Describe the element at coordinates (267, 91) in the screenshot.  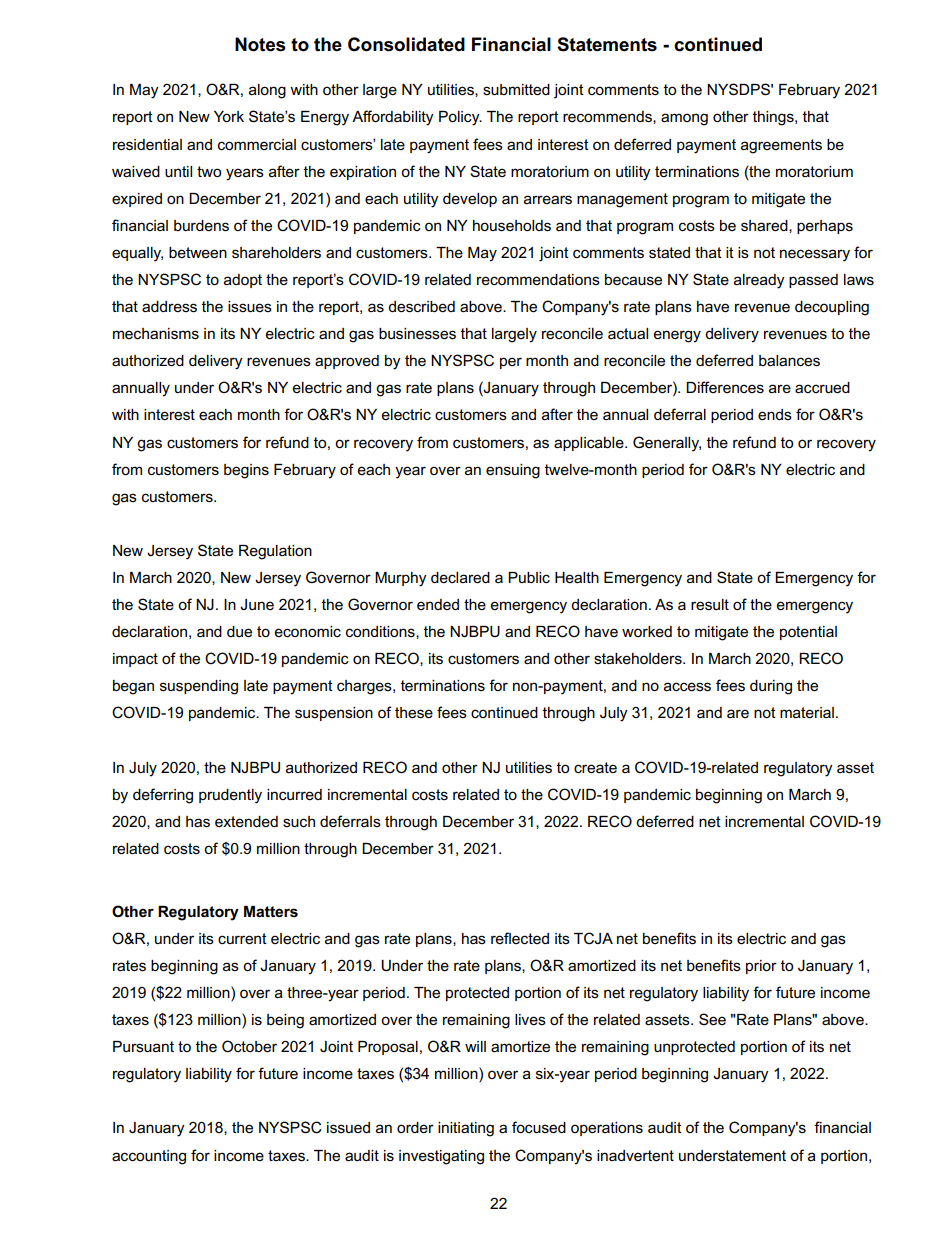
I see `along` at that location.
